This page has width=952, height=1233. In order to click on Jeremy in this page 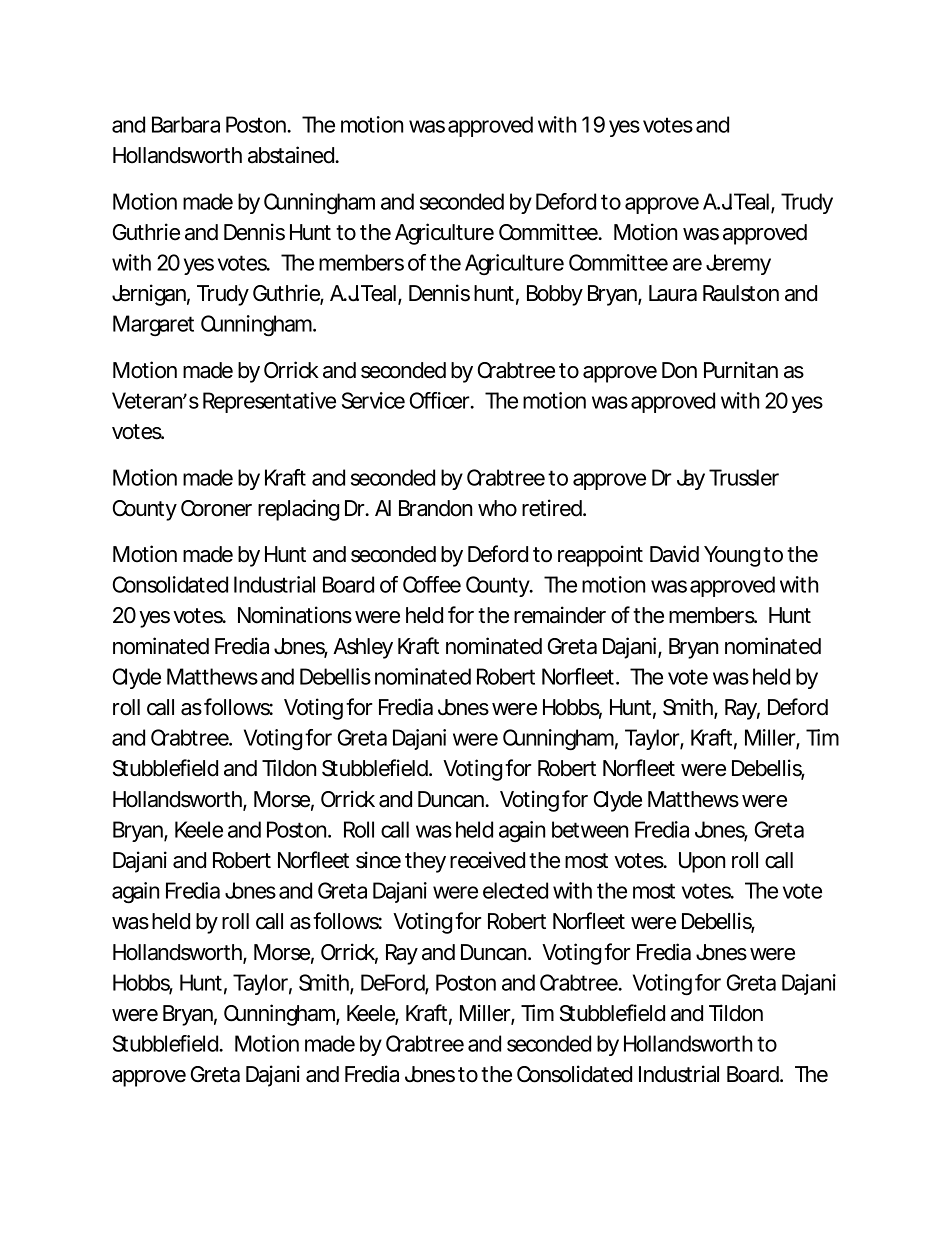, I will do `click(738, 264)`.
